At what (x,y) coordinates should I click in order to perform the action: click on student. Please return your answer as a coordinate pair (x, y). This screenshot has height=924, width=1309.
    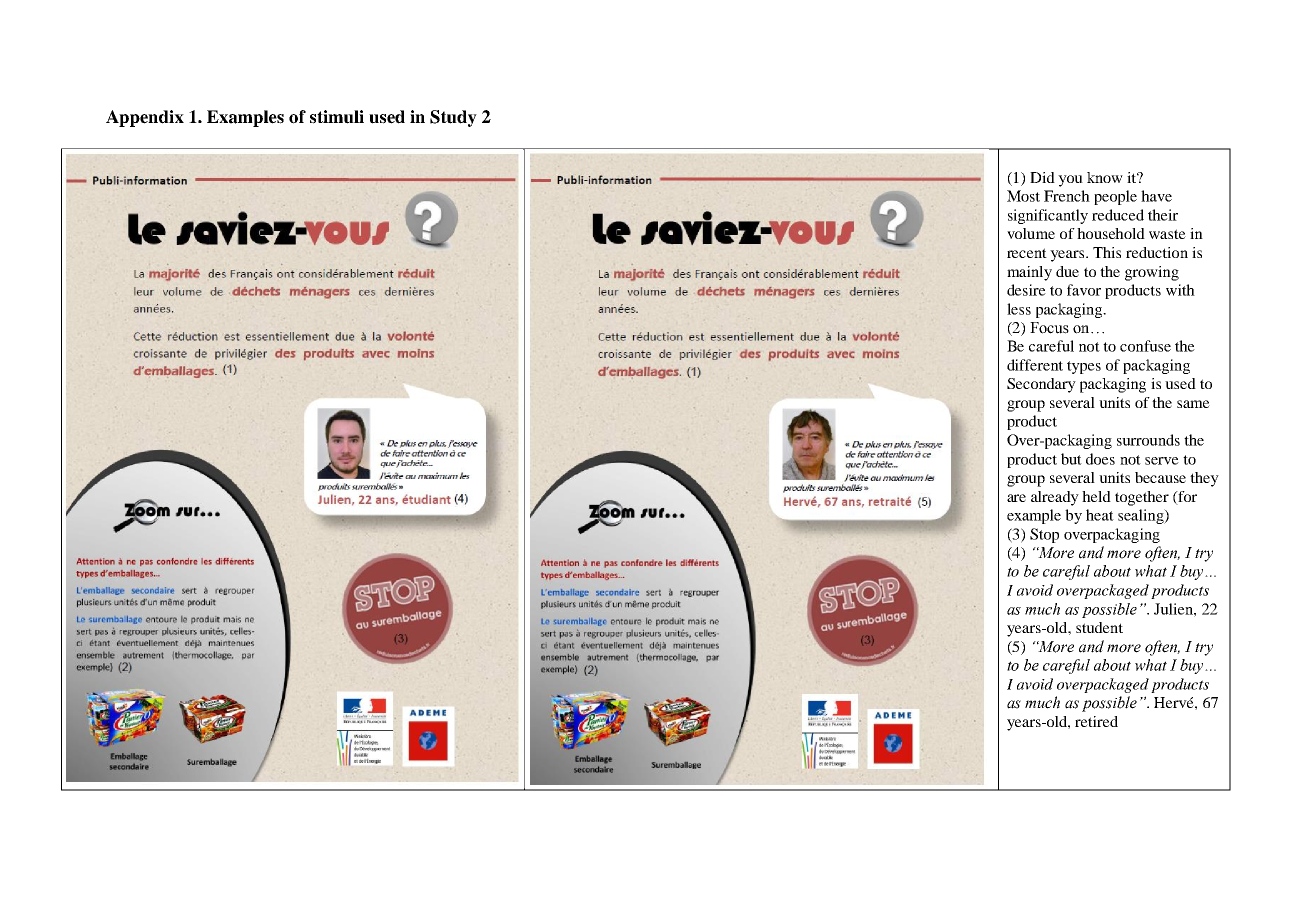
    Looking at the image, I should click on (1099, 627).
